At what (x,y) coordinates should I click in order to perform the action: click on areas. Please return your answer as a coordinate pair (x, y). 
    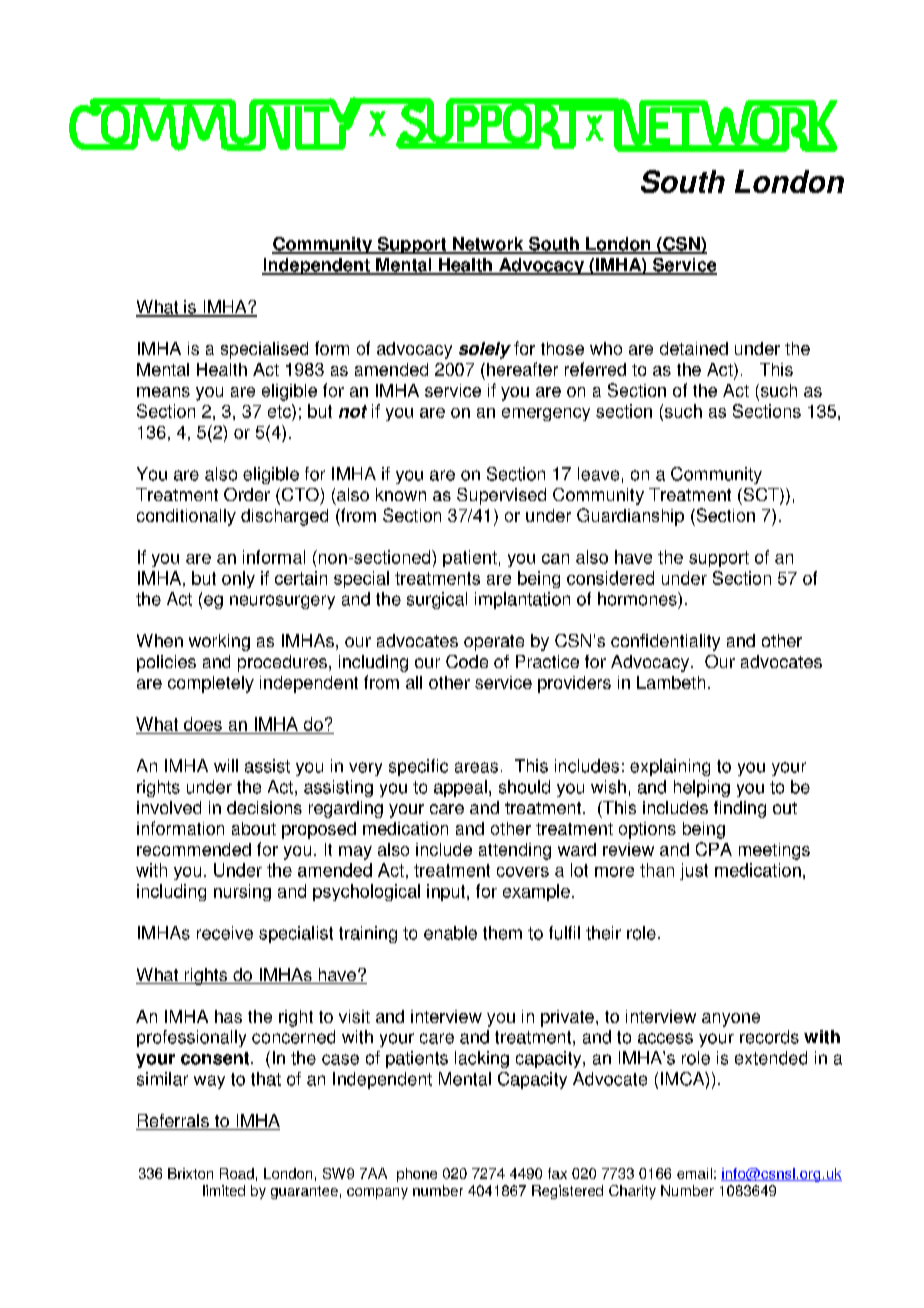
    Looking at the image, I should click on (476, 767).
